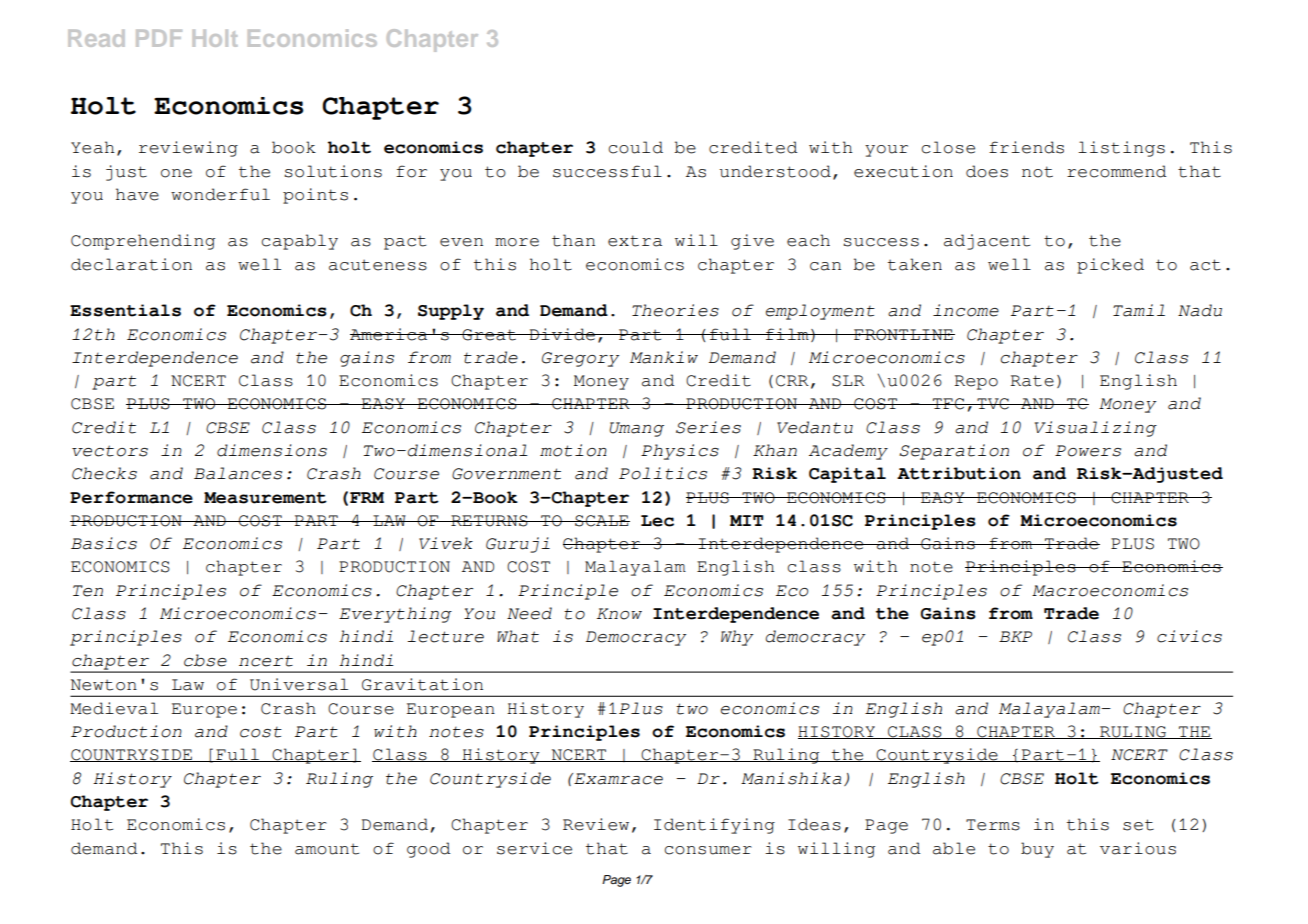 The image size is (1308, 924). I want to click on dimensions, so click(272, 450).
